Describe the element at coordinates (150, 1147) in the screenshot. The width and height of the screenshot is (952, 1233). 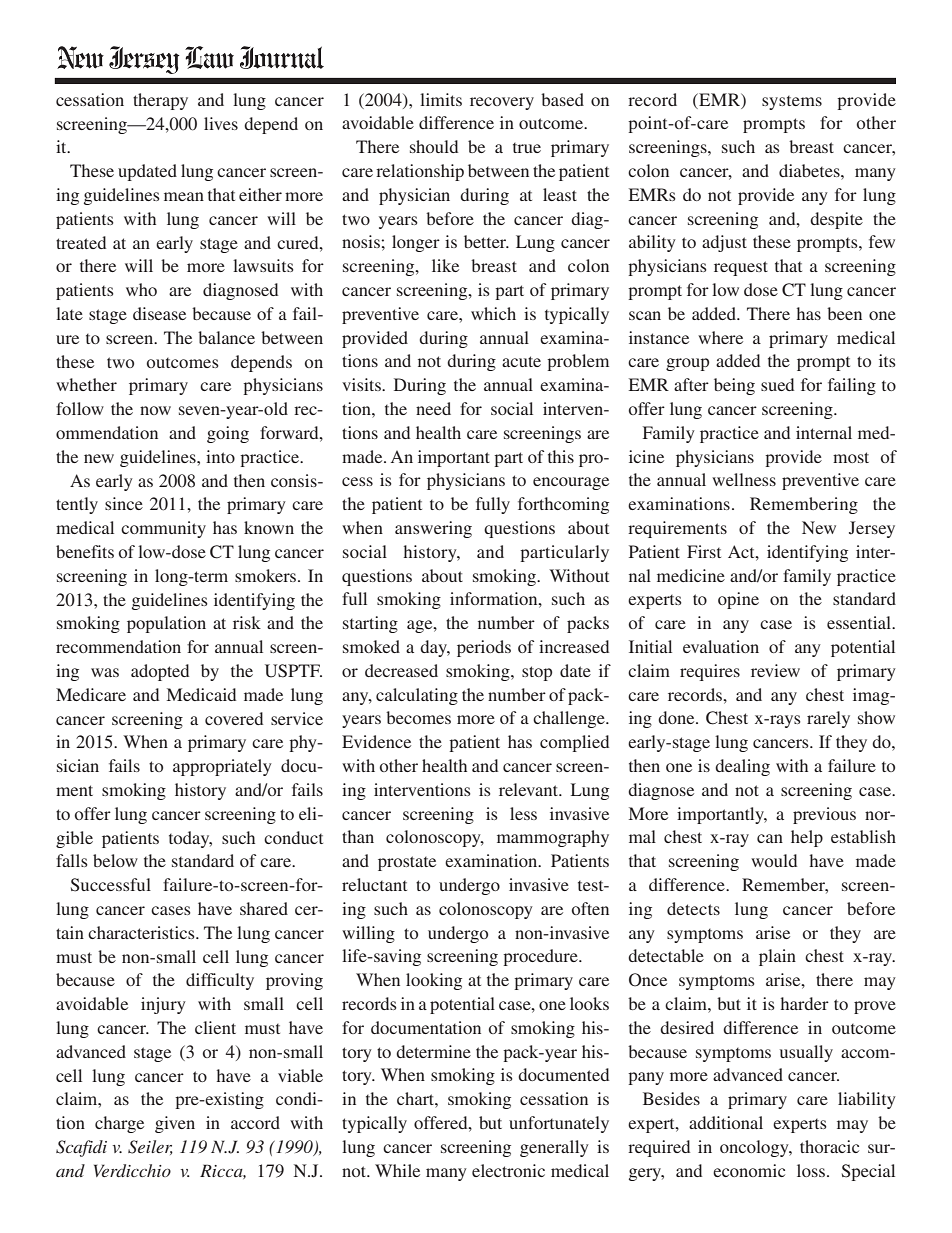
I see `Seiler` at that location.
